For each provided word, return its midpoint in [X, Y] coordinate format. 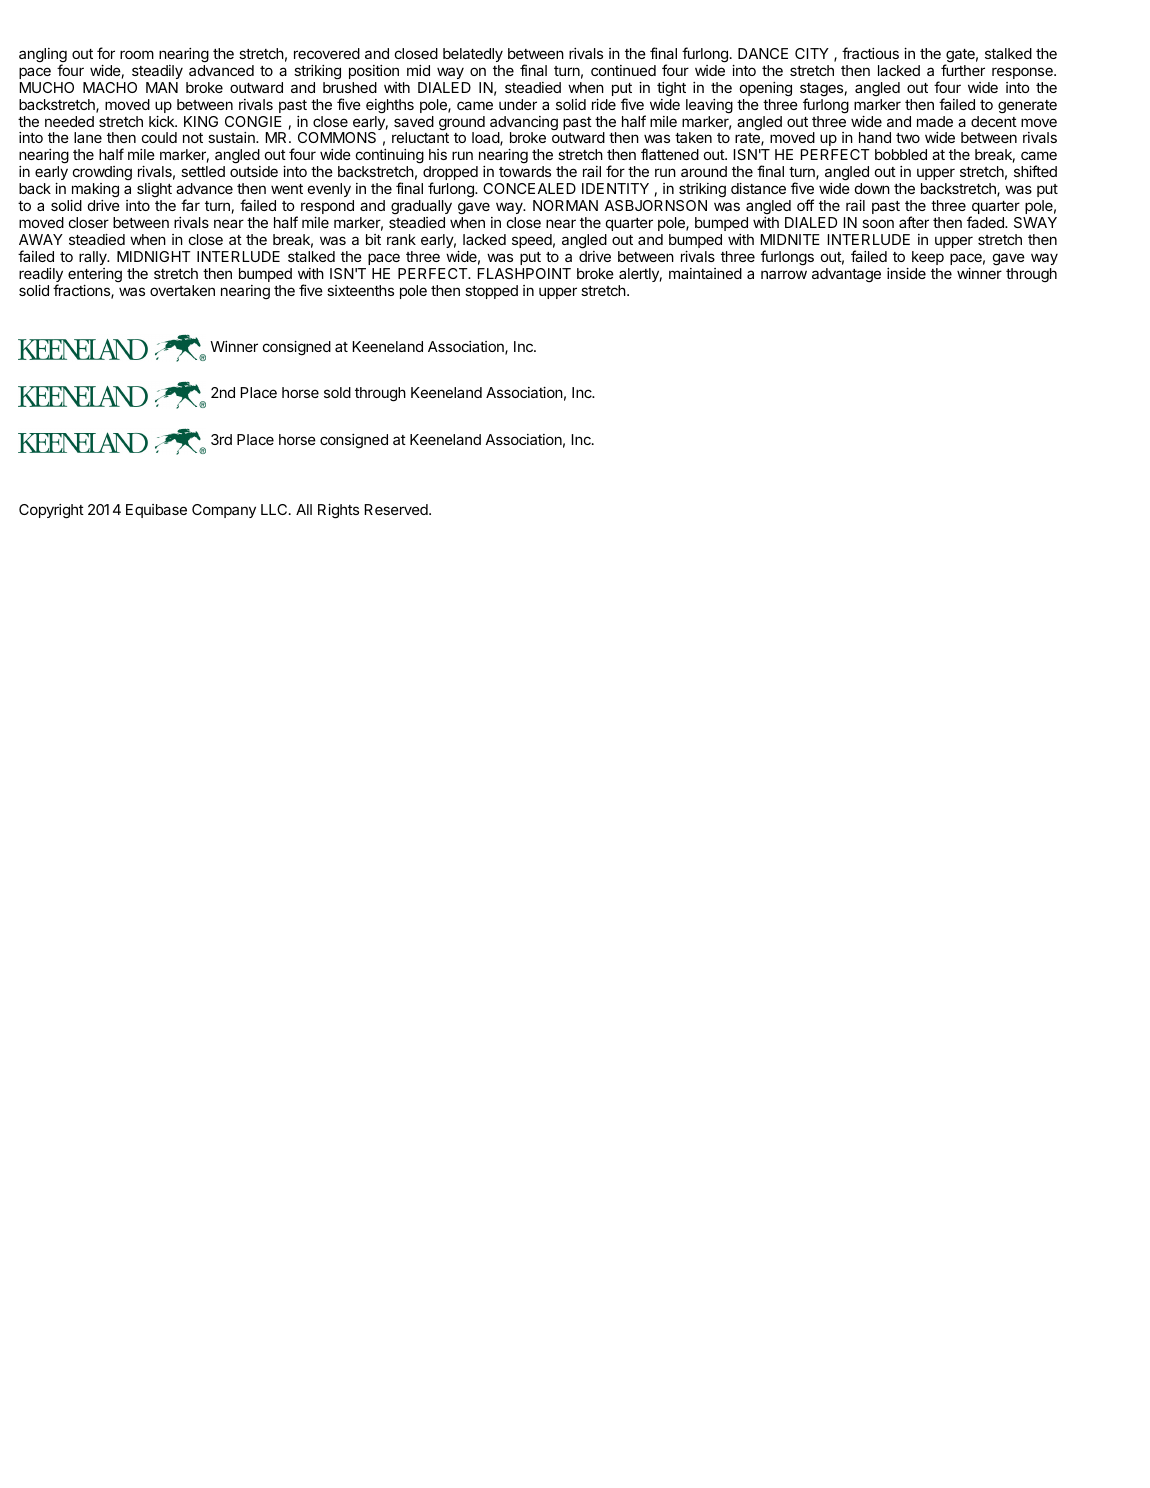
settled [203, 171]
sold [337, 392]
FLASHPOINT [524, 273]
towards [525, 171]
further [963, 70]
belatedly [473, 55]
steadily [157, 72]
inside [906, 273]
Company [224, 511]
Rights [338, 511]
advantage [846, 275]
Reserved [397, 509]
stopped [491, 292]
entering [95, 275]
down [872, 188]
